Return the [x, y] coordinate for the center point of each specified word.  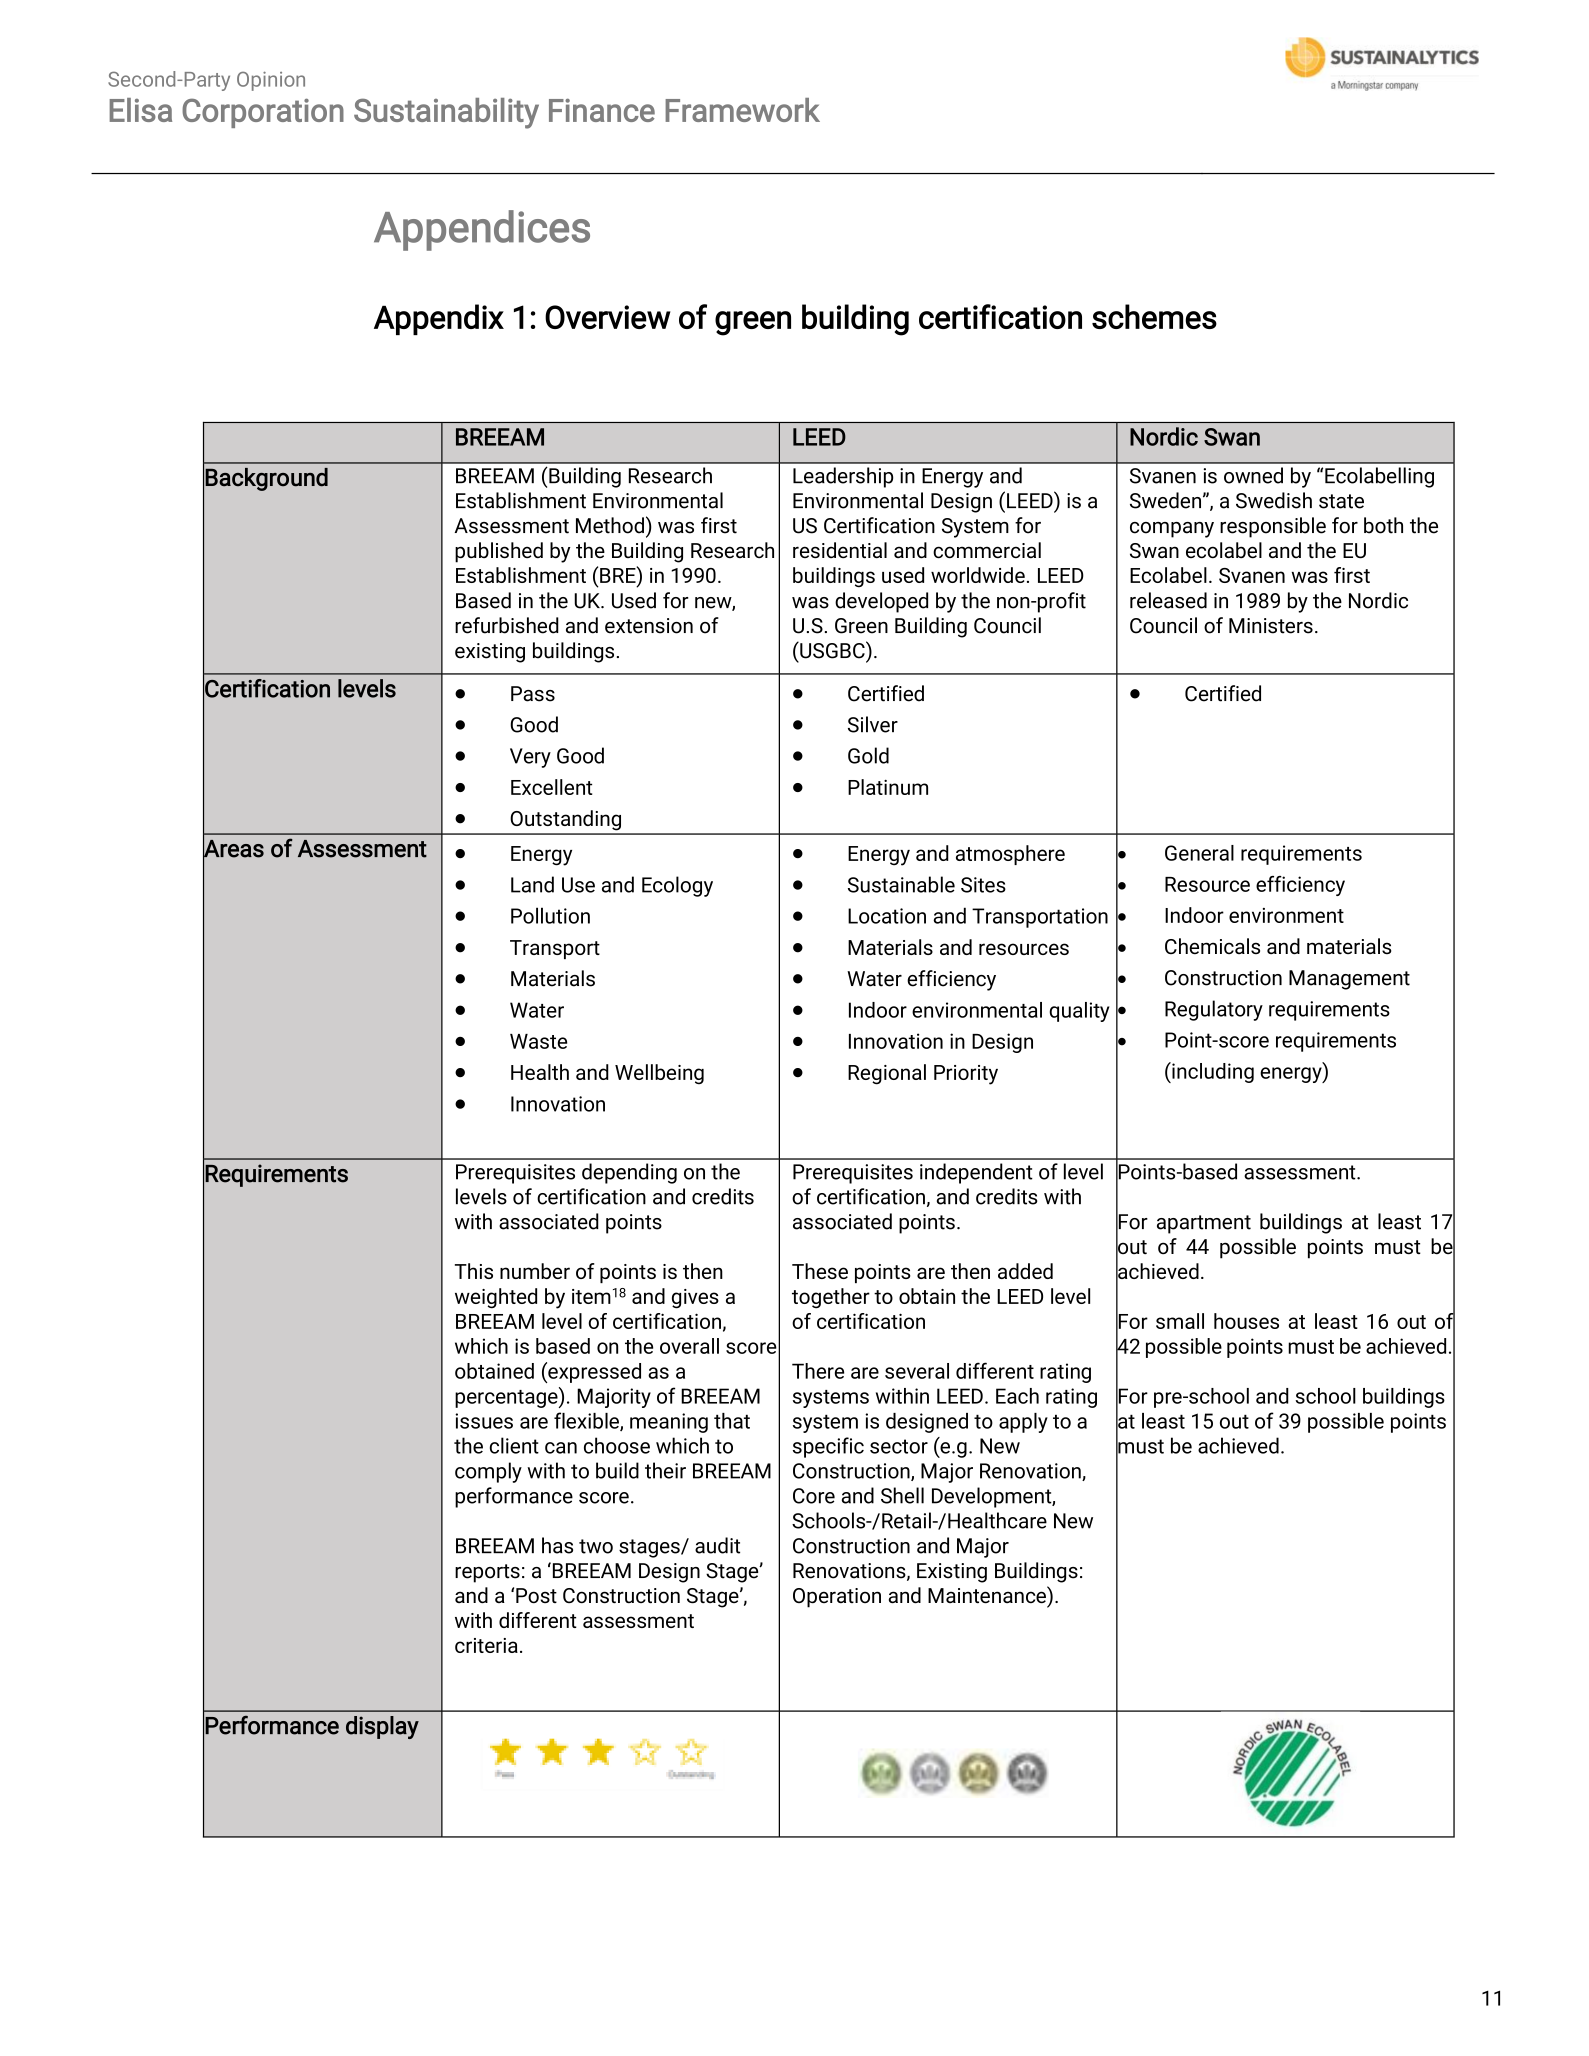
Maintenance [988, 1595]
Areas [233, 848]
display [382, 1727]
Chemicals [1212, 946]
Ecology [677, 886]
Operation [837, 1598]
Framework [742, 110]
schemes [1154, 316]
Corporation [263, 113]
